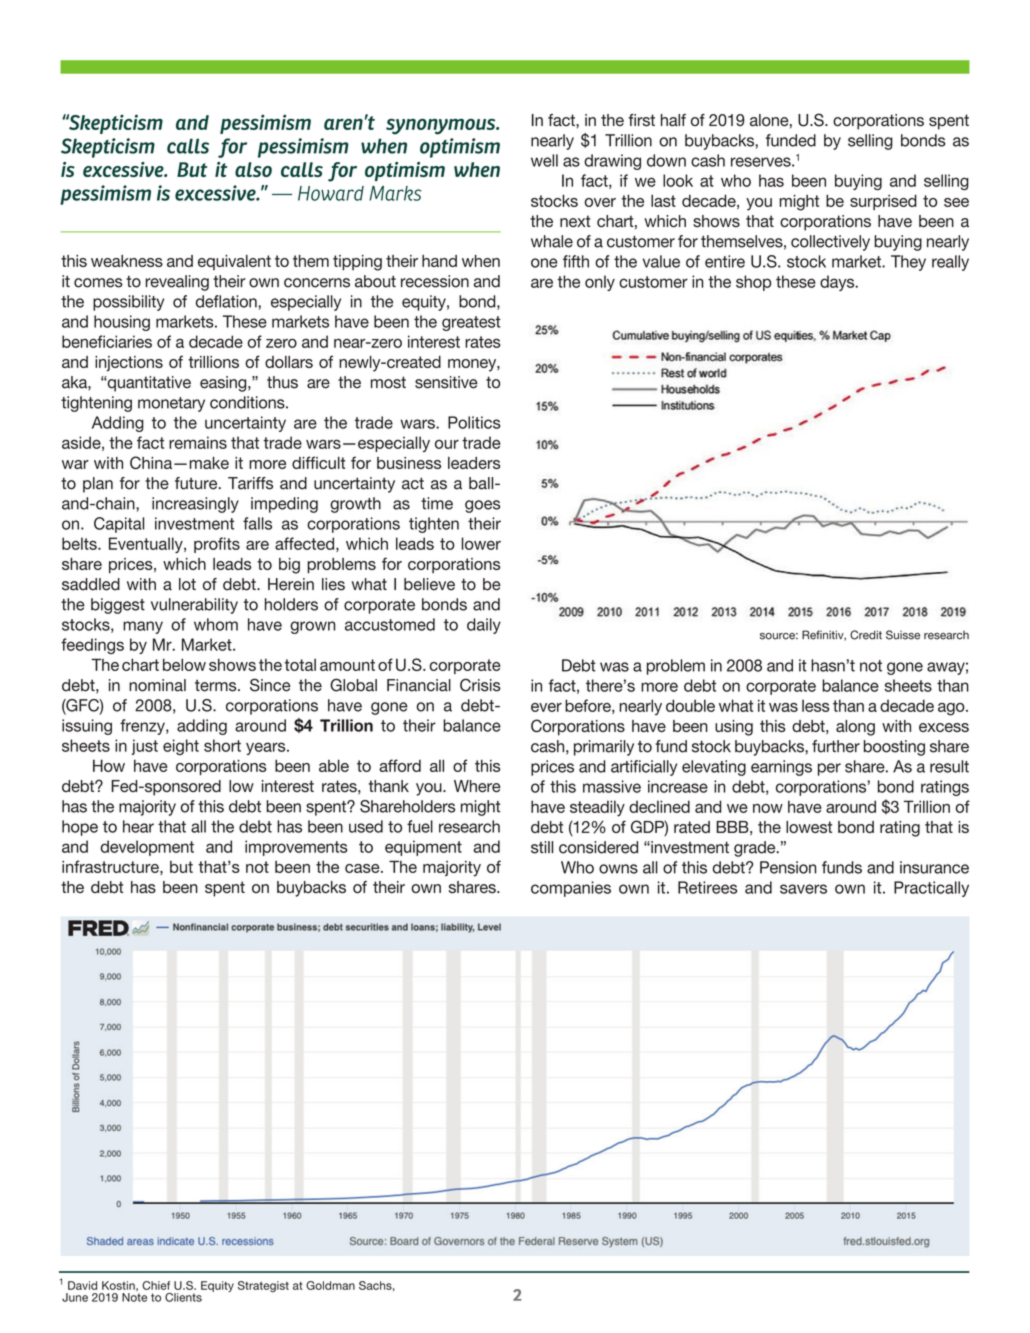 This screenshot has width=1030, height=1333. What do you see at coordinates (931, 889) in the screenshot?
I see `Practically` at bounding box center [931, 889].
